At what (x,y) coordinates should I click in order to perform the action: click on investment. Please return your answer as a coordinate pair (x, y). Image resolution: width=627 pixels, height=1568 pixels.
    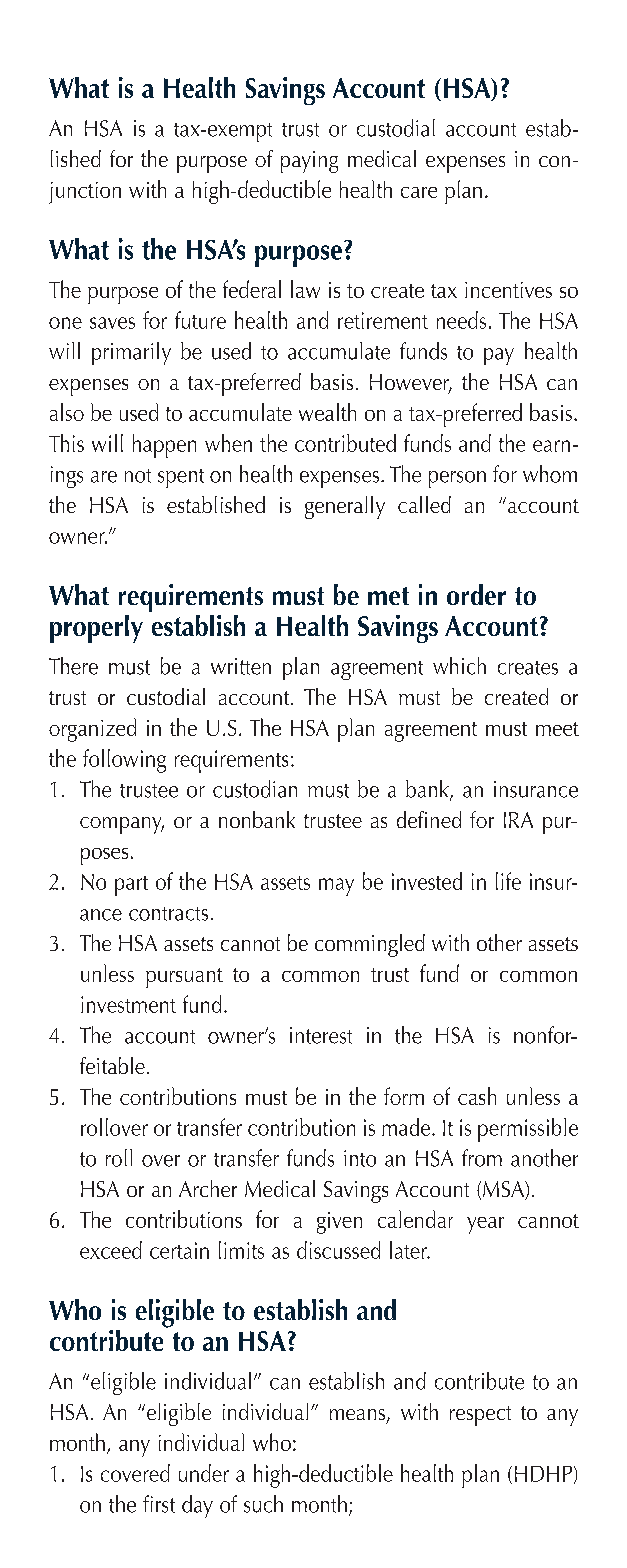
    Looking at the image, I should click on (128, 1004).
